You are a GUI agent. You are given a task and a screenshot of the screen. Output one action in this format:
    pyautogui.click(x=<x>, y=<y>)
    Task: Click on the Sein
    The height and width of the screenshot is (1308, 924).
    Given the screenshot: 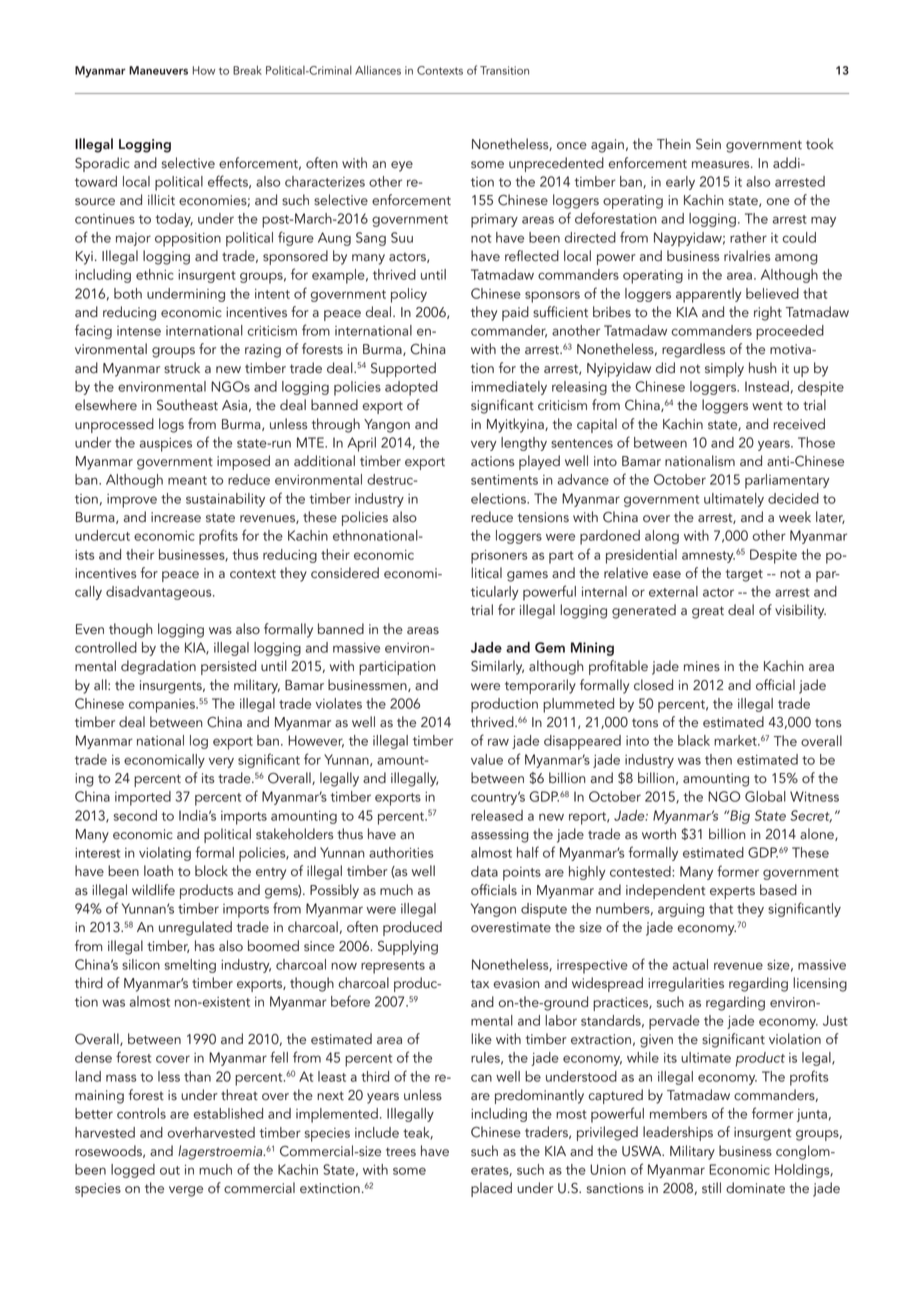 What is the action you would take?
    pyautogui.click(x=708, y=144)
